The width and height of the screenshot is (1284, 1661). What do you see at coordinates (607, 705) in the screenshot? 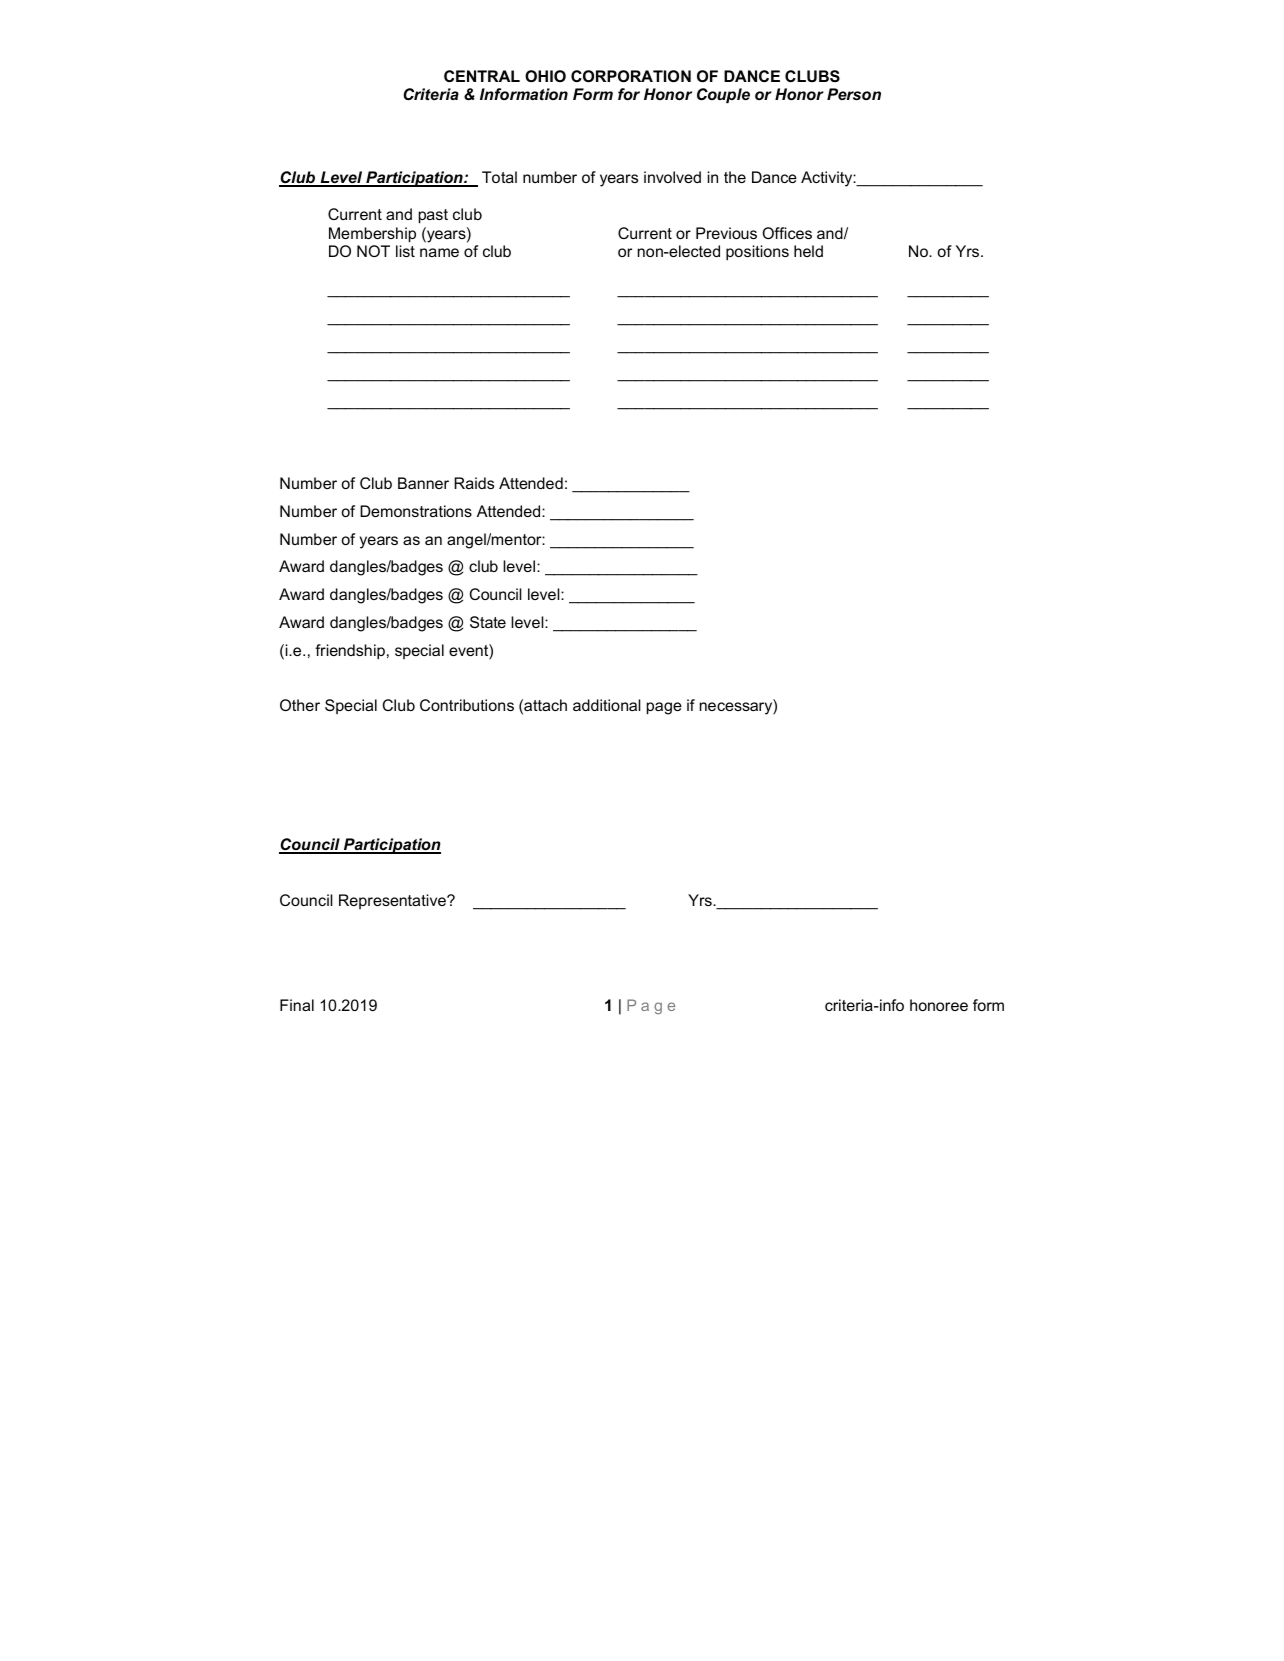
I see `additional` at bounding box center [607, 705].
